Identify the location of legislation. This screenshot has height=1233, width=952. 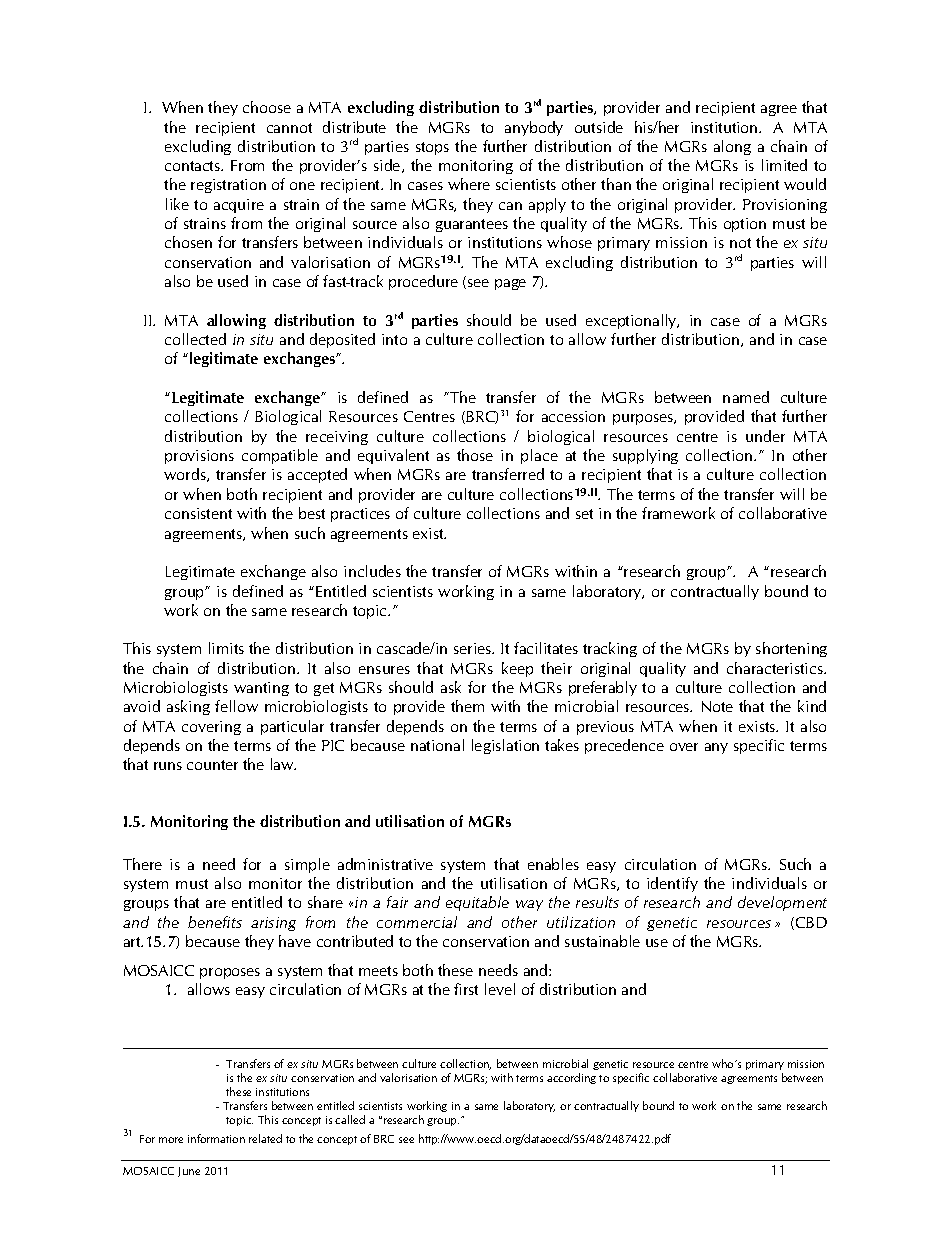
(505, 746).
